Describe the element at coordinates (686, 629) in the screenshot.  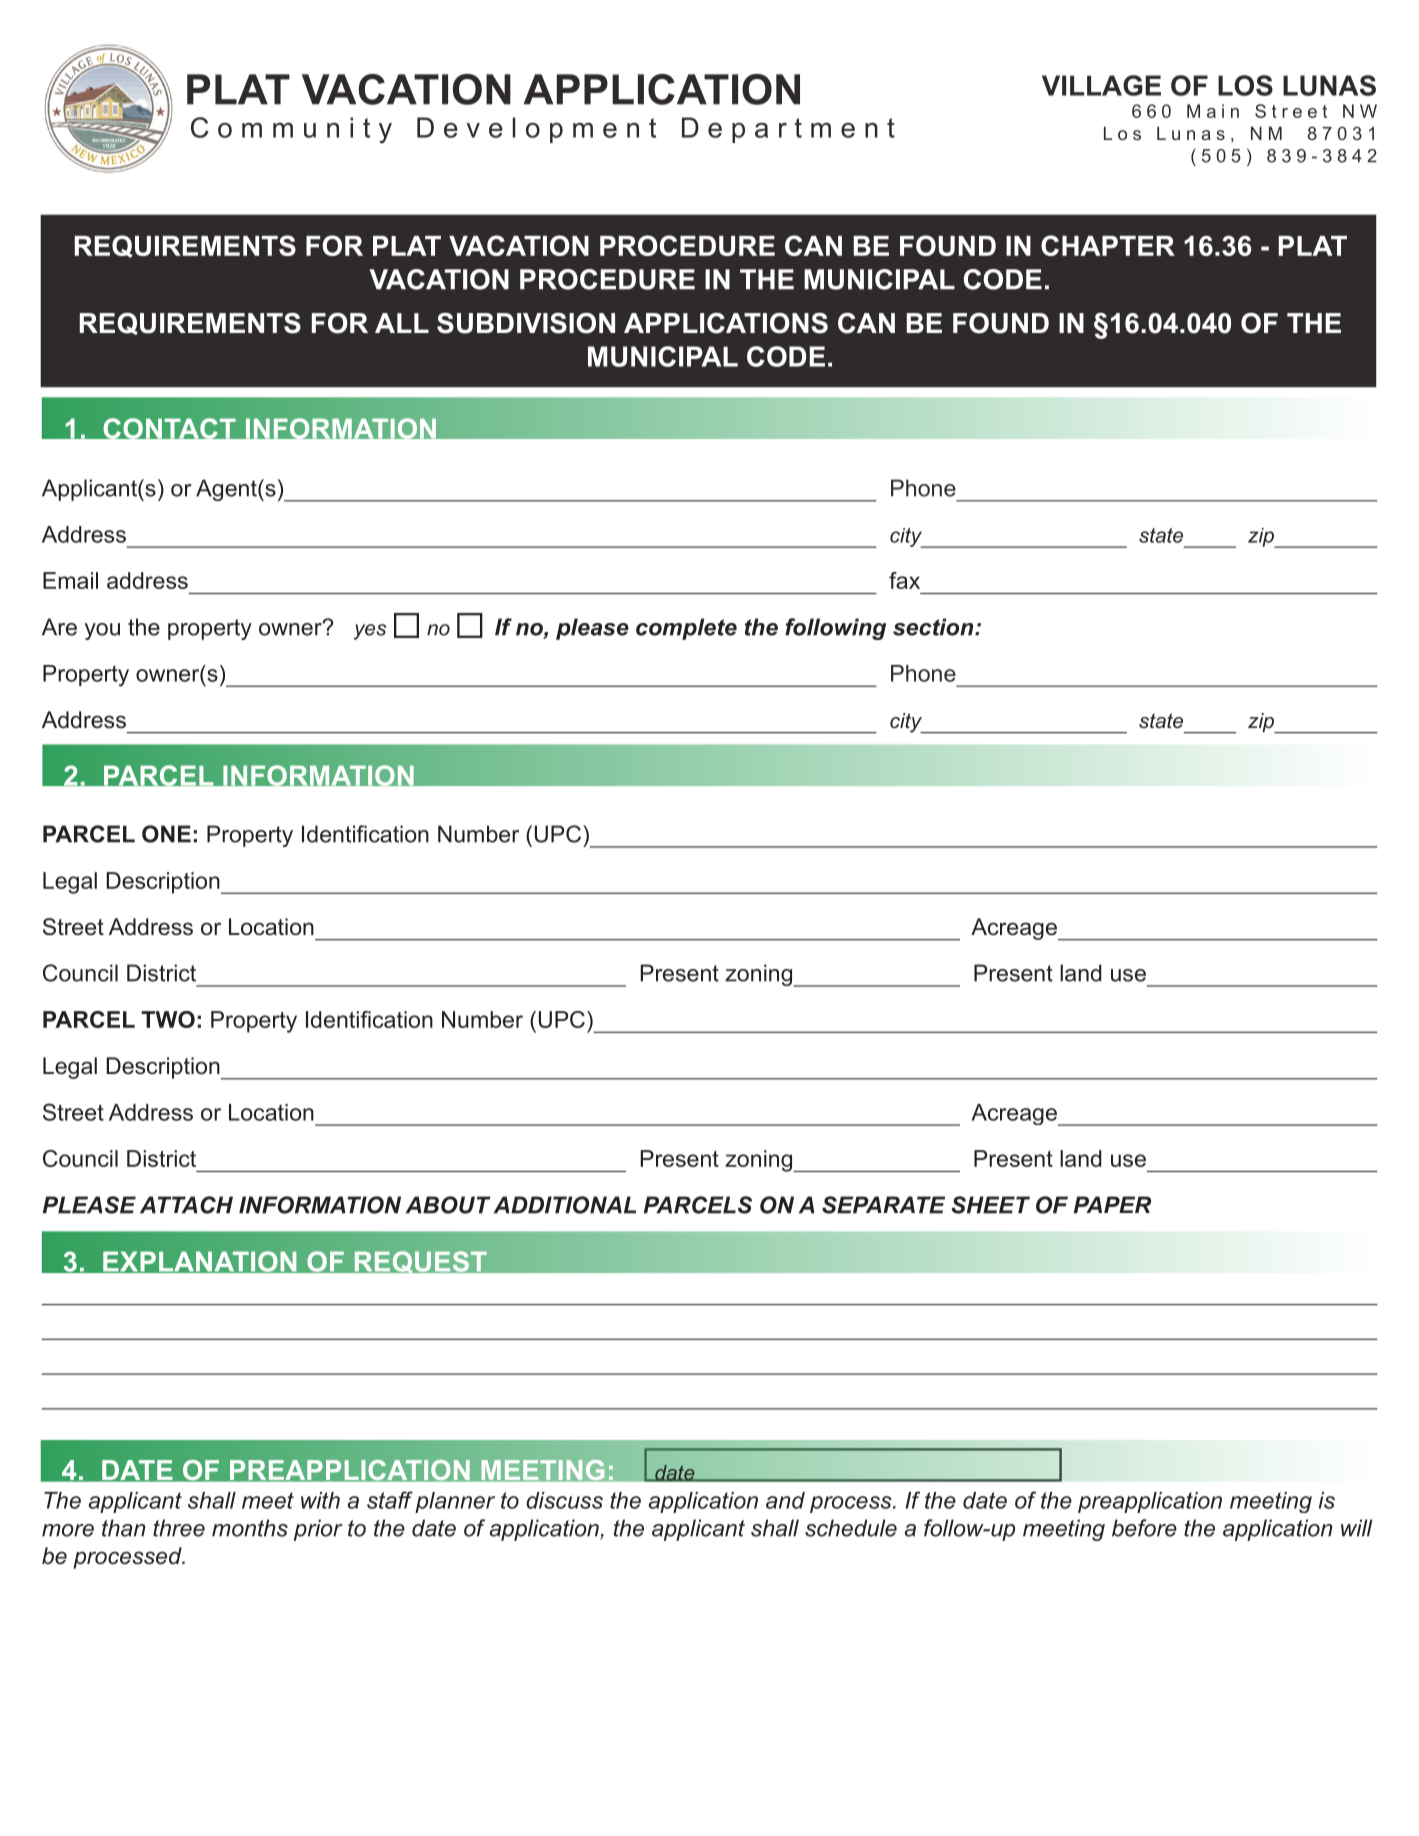
I see `complete` at that location.
